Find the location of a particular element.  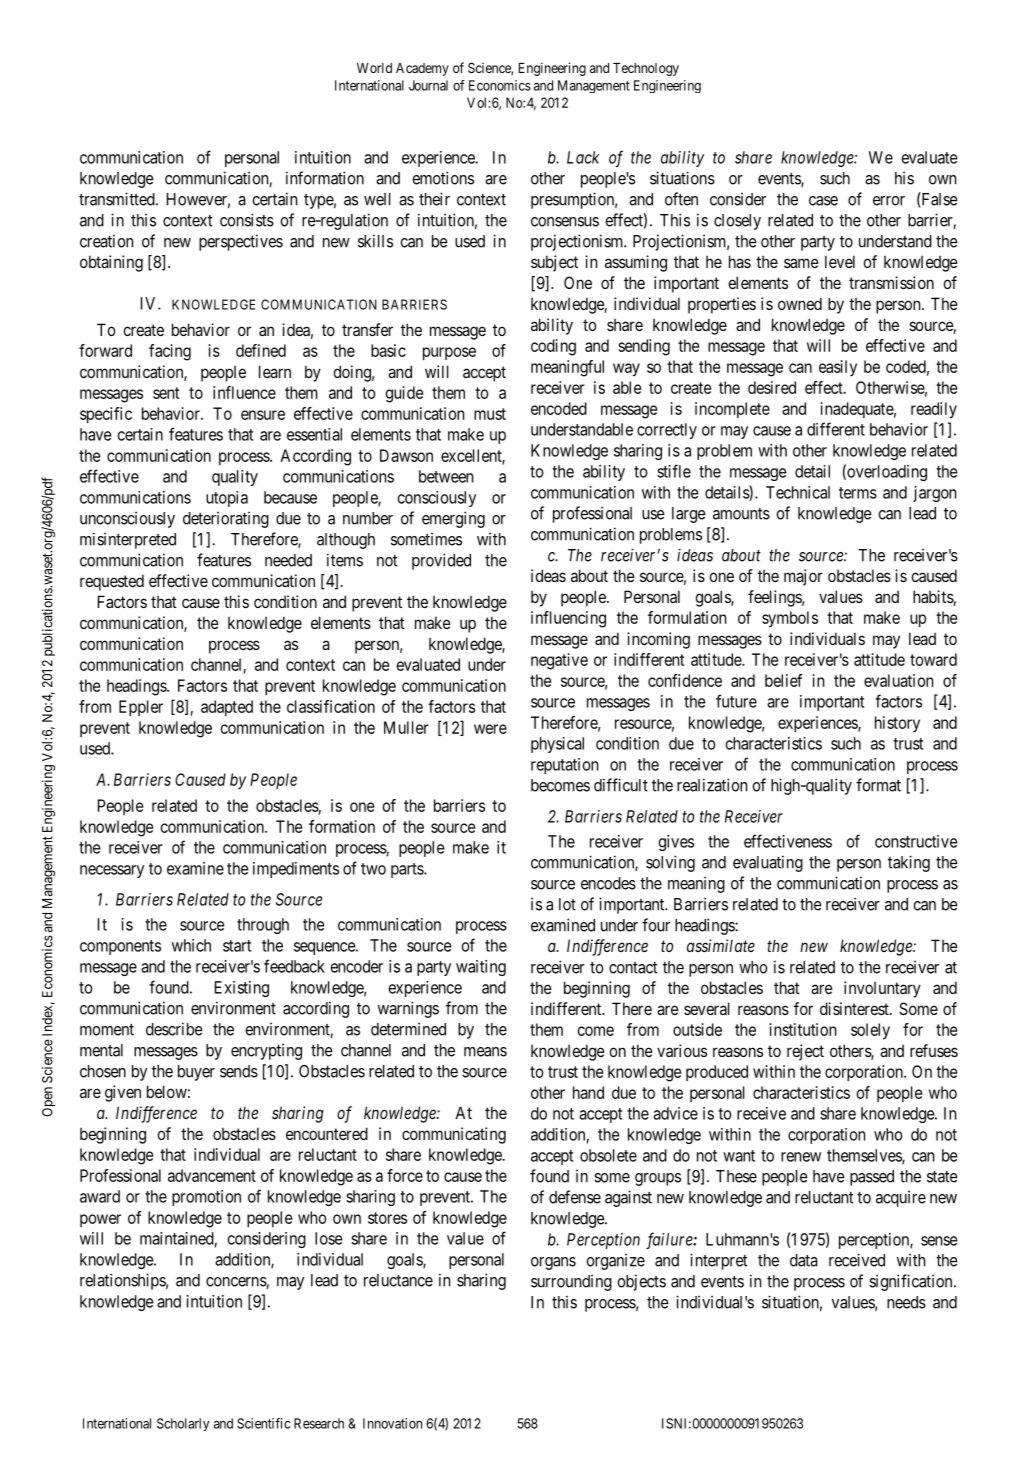

easily is located at coordinates (838, 368).
